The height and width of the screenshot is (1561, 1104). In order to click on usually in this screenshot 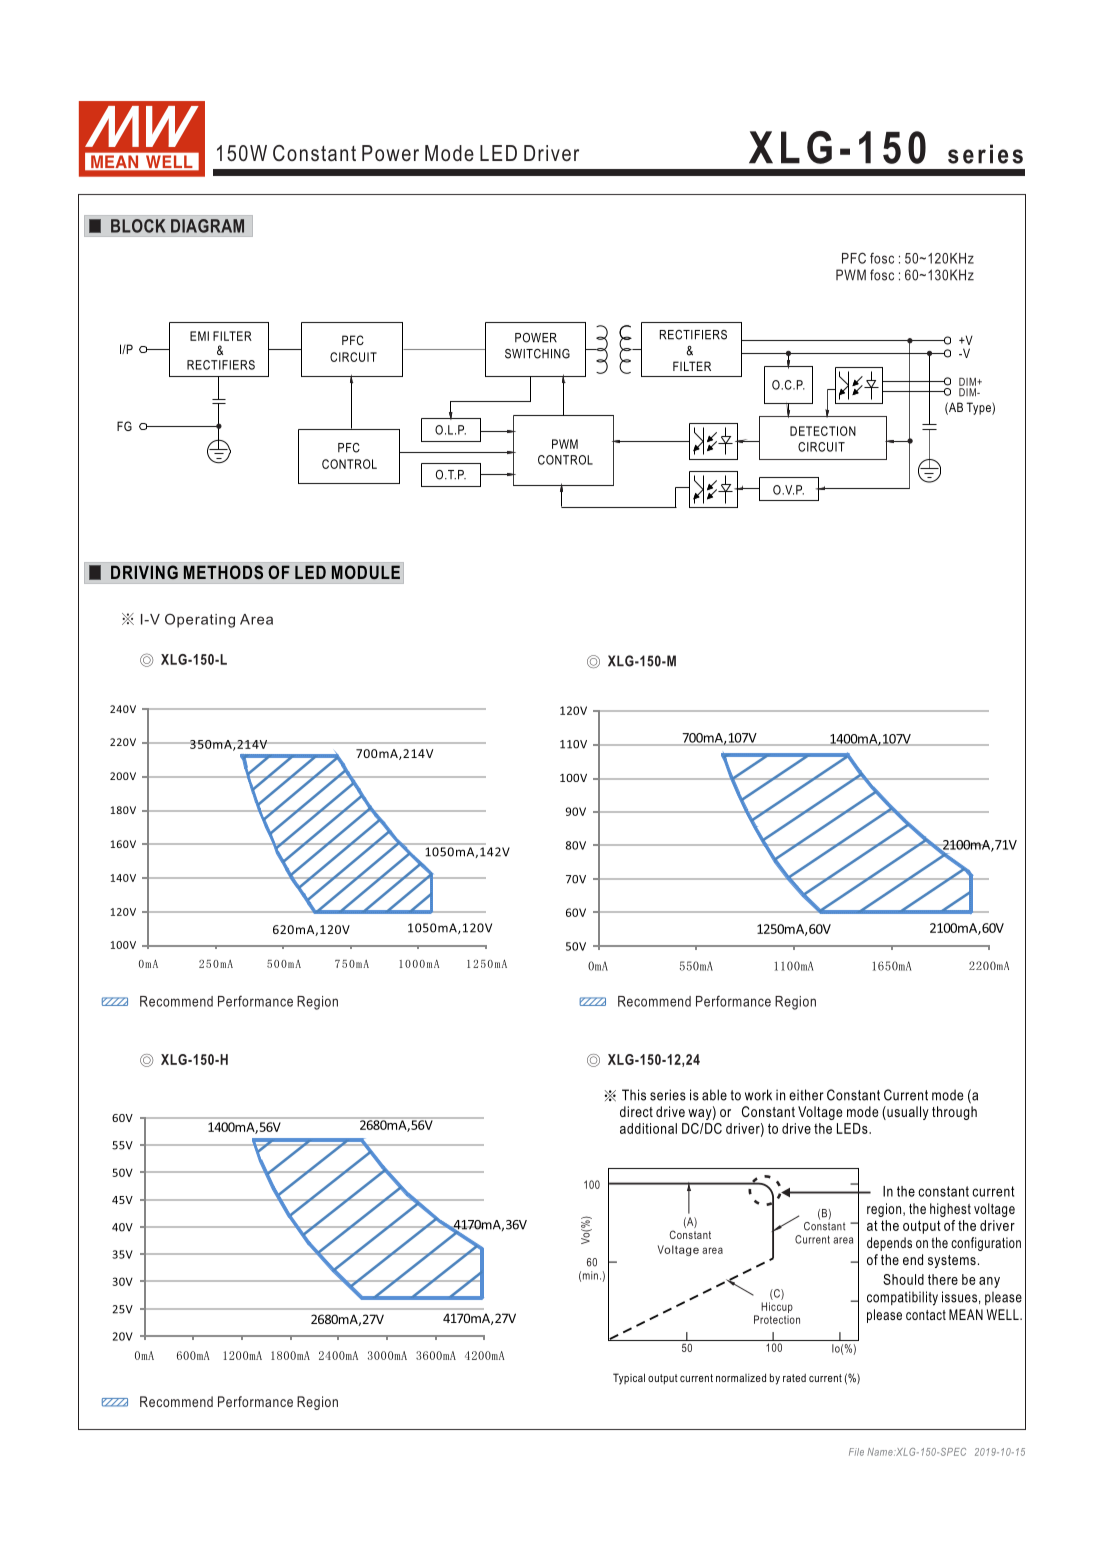, I will do `click(907, 1113)`.
